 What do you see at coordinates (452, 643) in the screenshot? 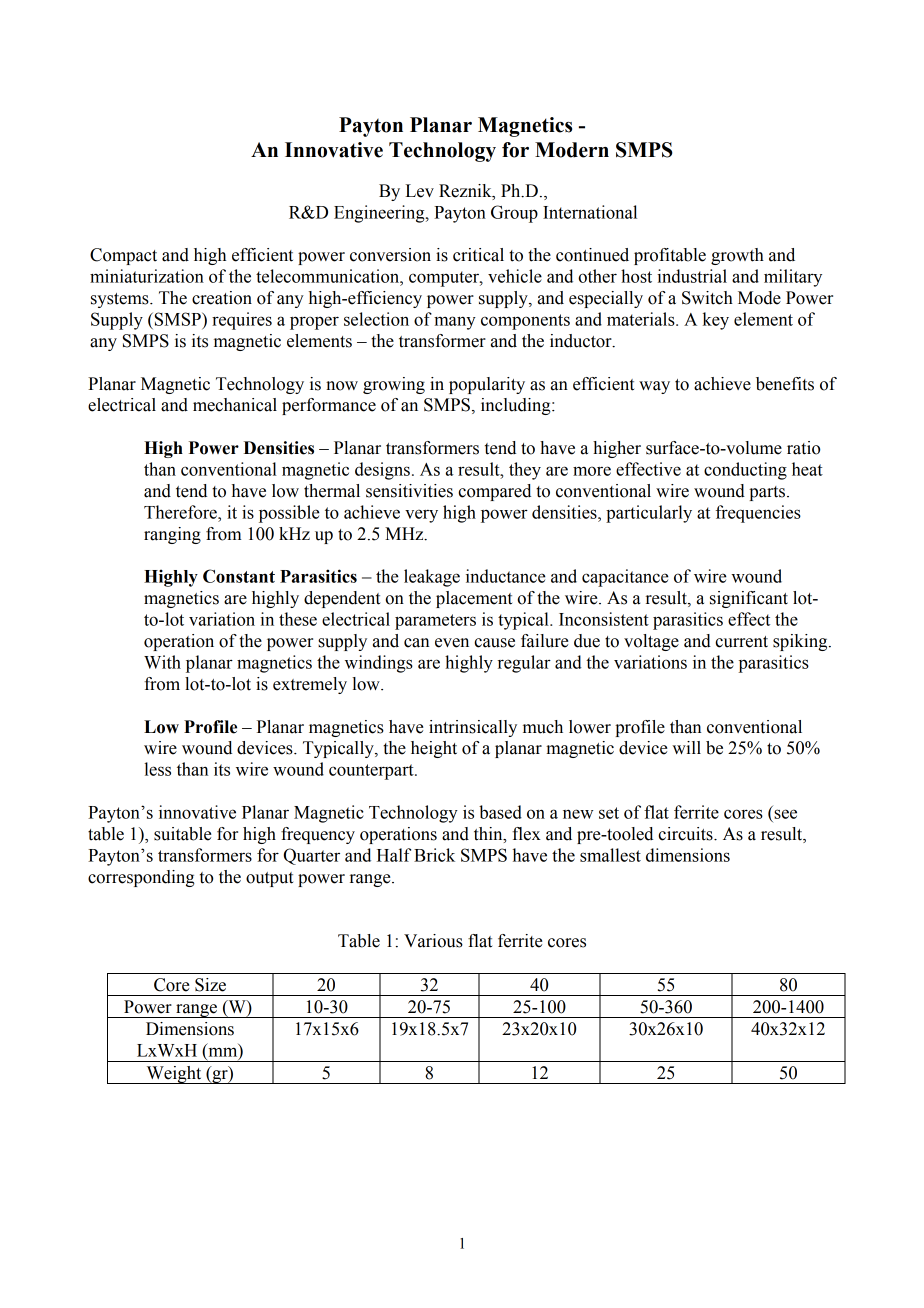
I see `even` at bounding box center [452, 643].
